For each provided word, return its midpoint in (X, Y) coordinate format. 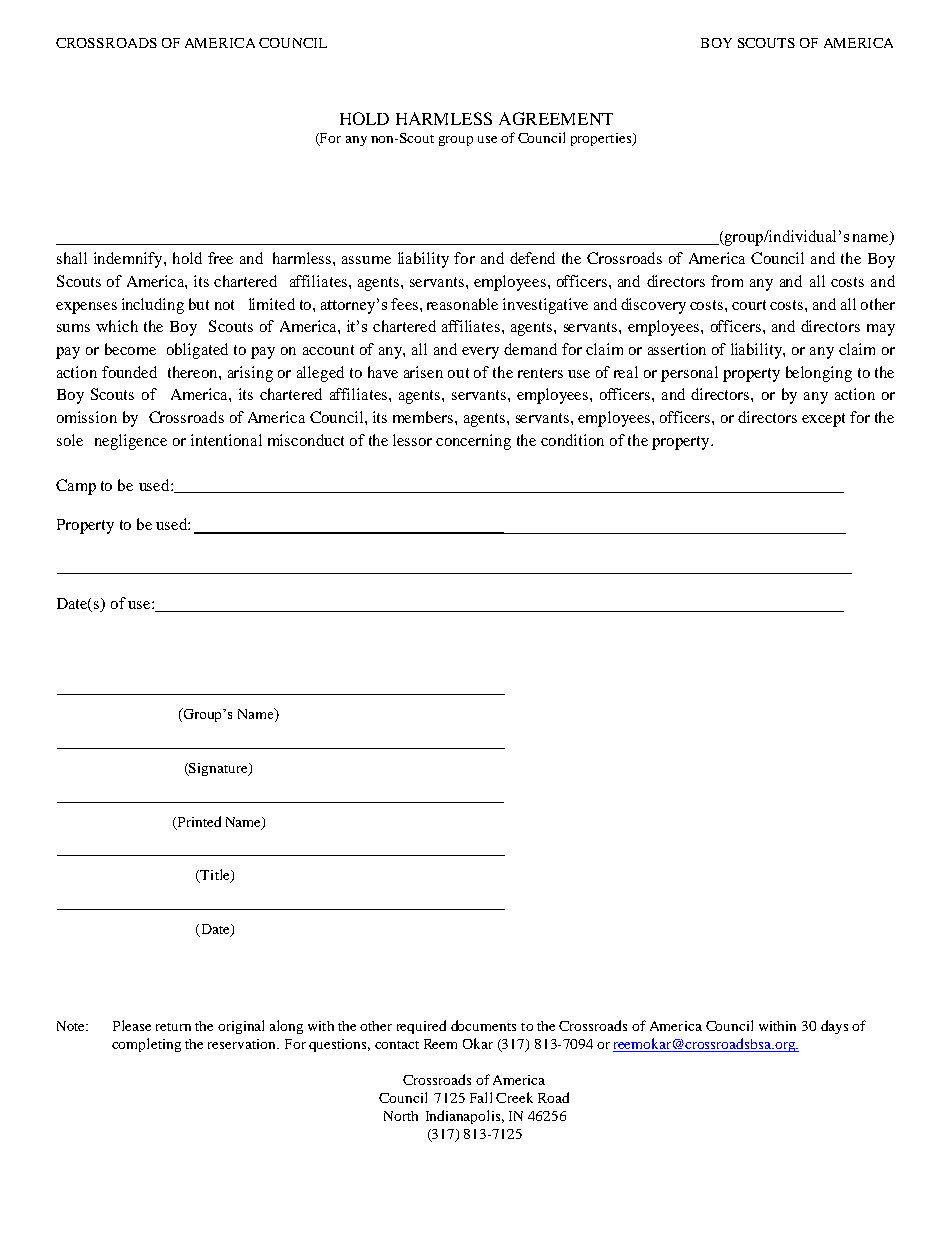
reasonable (462, 304)
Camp (76, 487)
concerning (473, 442)
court (749, 305)
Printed (198, 822)
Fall (481, 1097)
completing (146, 1045)
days (834, 1027)
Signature (218, 769)
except (823, 420)
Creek (514, 1097)
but (199, 304)
